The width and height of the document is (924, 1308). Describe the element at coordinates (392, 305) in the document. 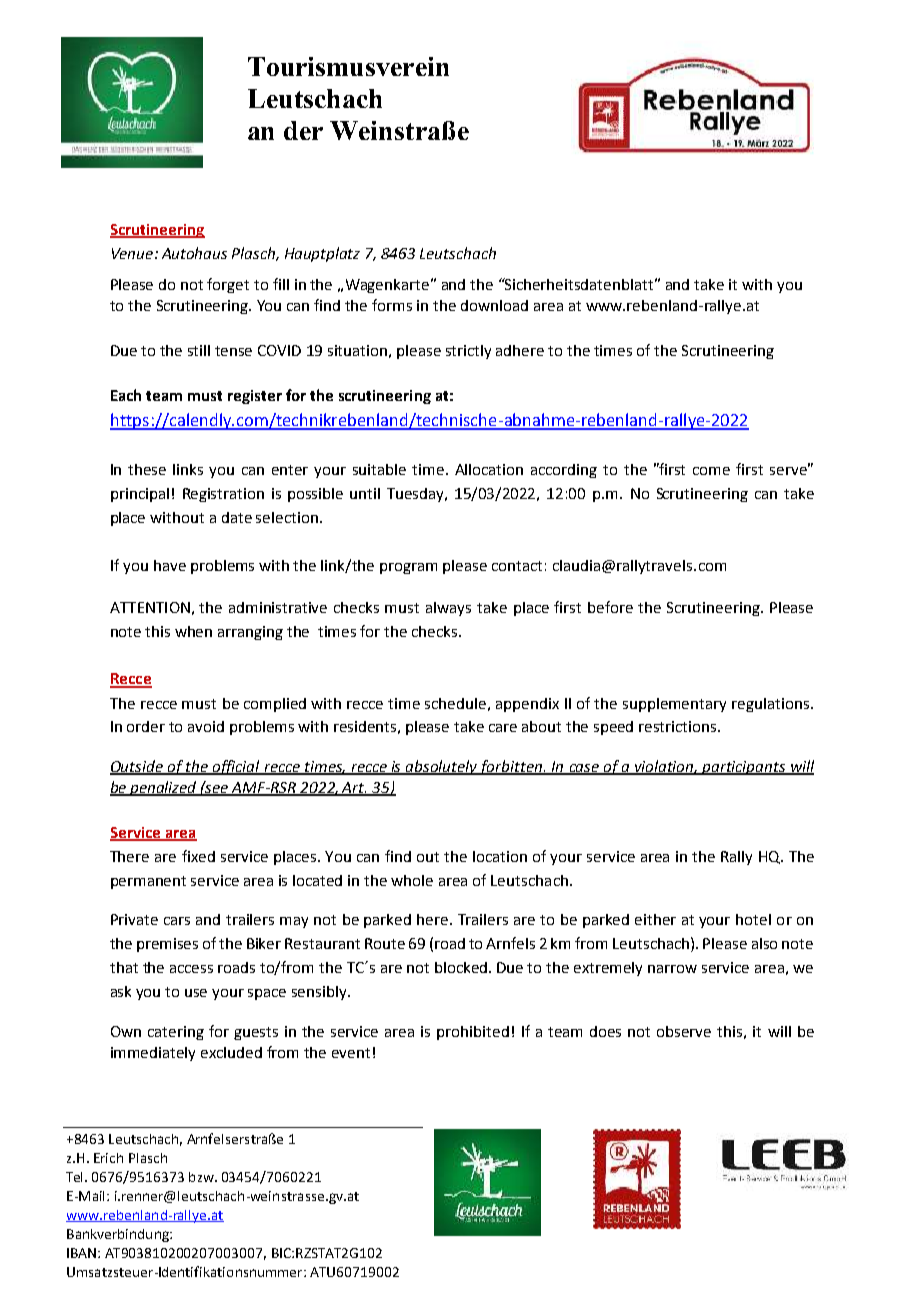

I see `forms` at that location.
